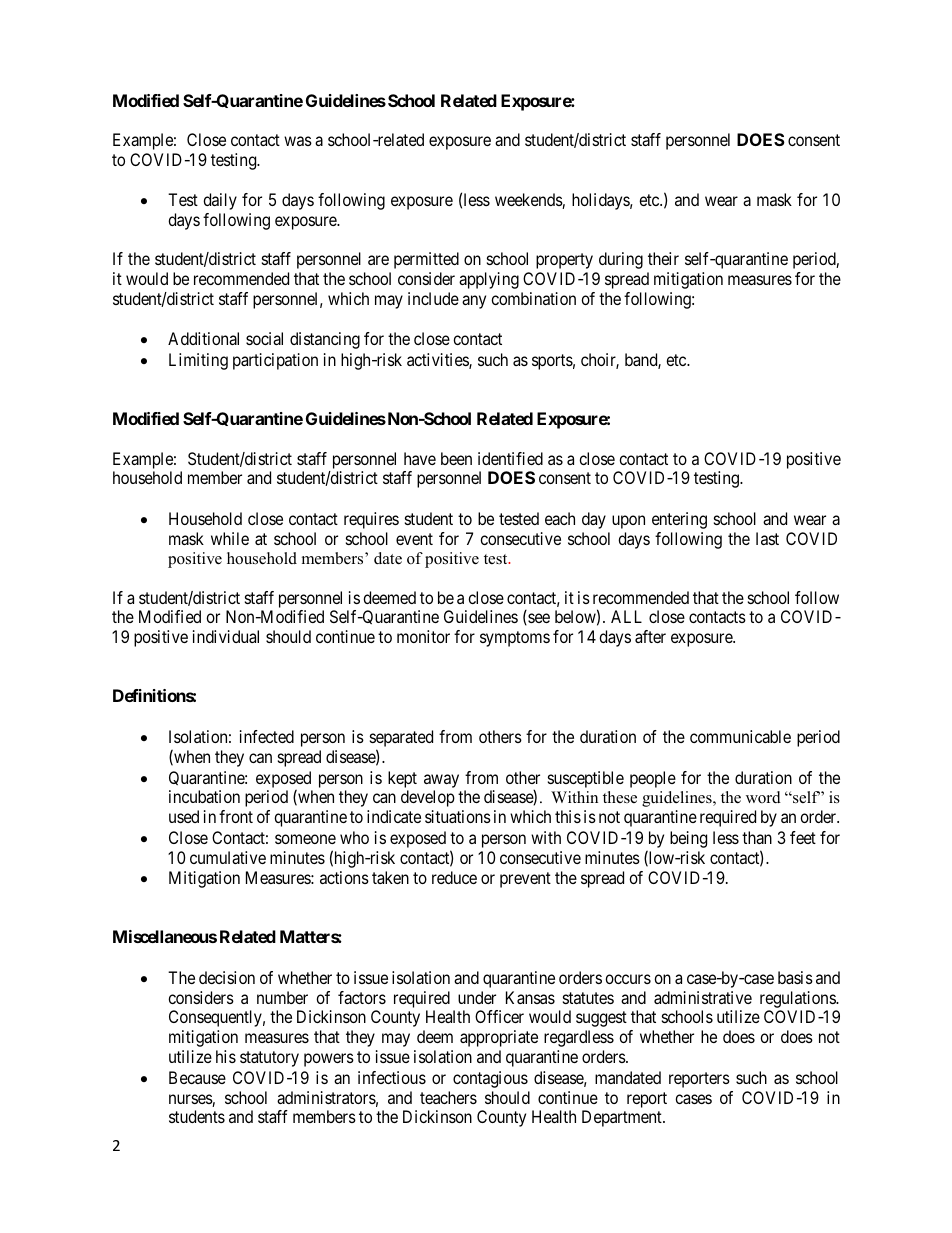  Describe the element at coordinates (663, 258) in the page. I see `their` at that location.
